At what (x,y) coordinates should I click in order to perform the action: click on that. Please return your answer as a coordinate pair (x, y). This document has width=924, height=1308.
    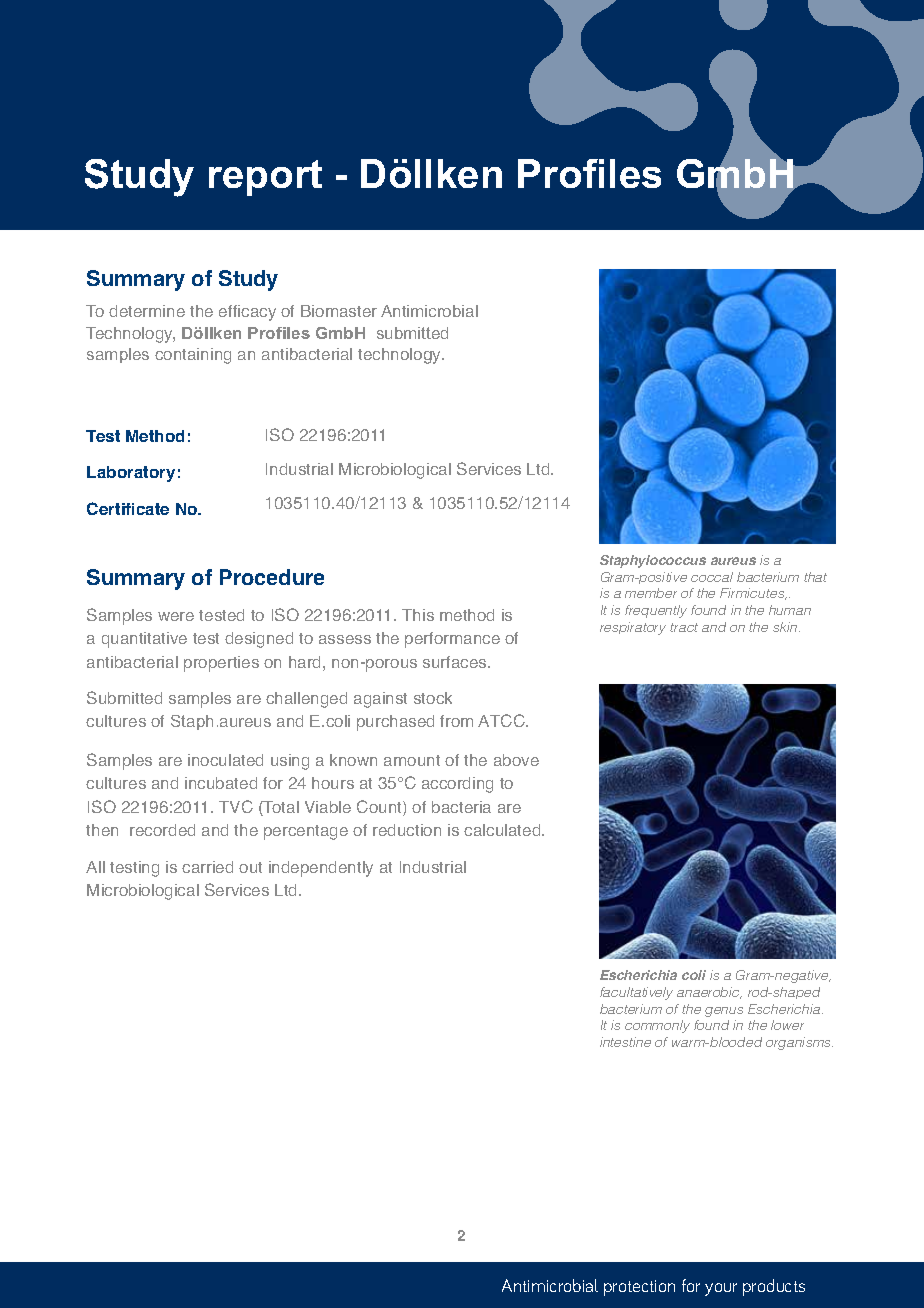
    Looking at the image, I should click on (815, 577).
